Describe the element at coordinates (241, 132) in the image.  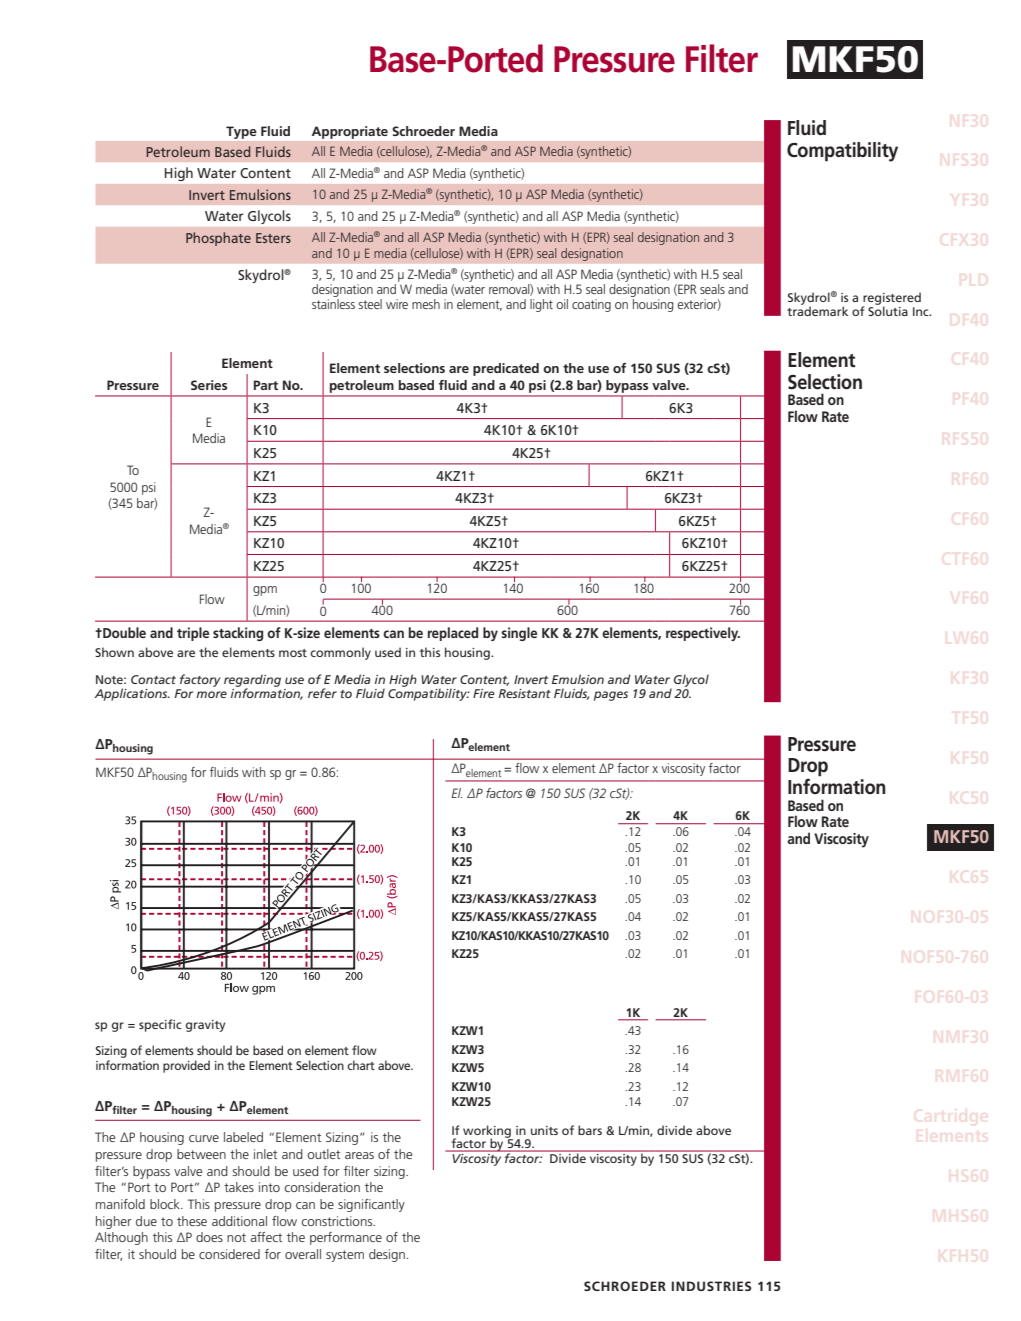
I see `Type` at that location.
